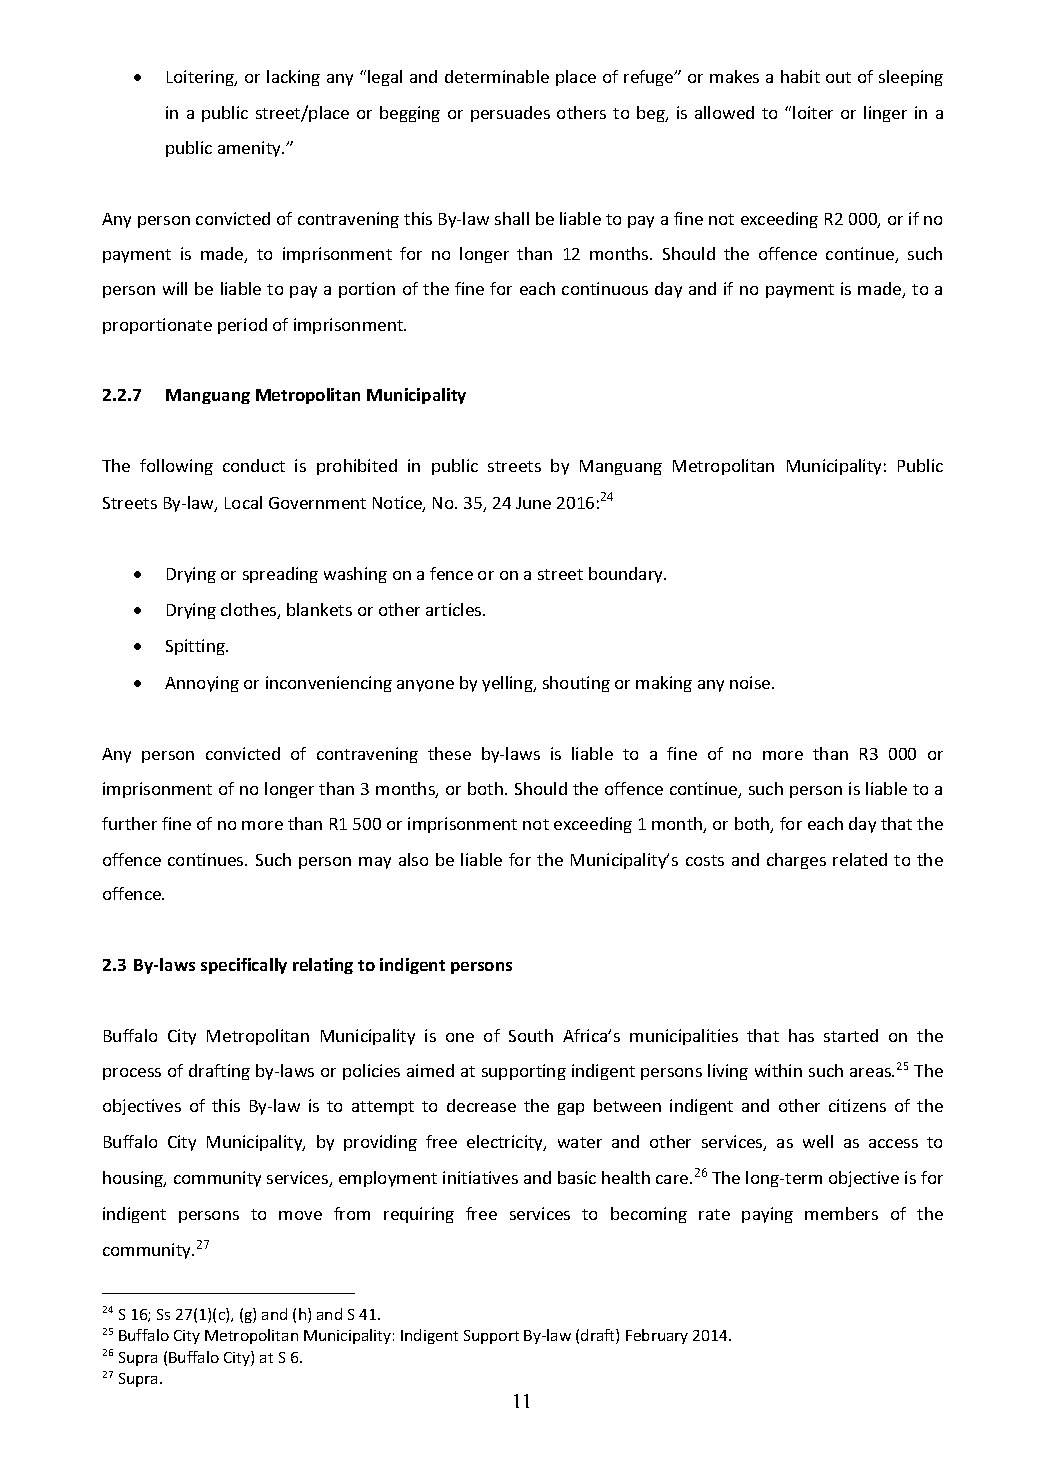  I want to click on February, so click(657, 1336).
